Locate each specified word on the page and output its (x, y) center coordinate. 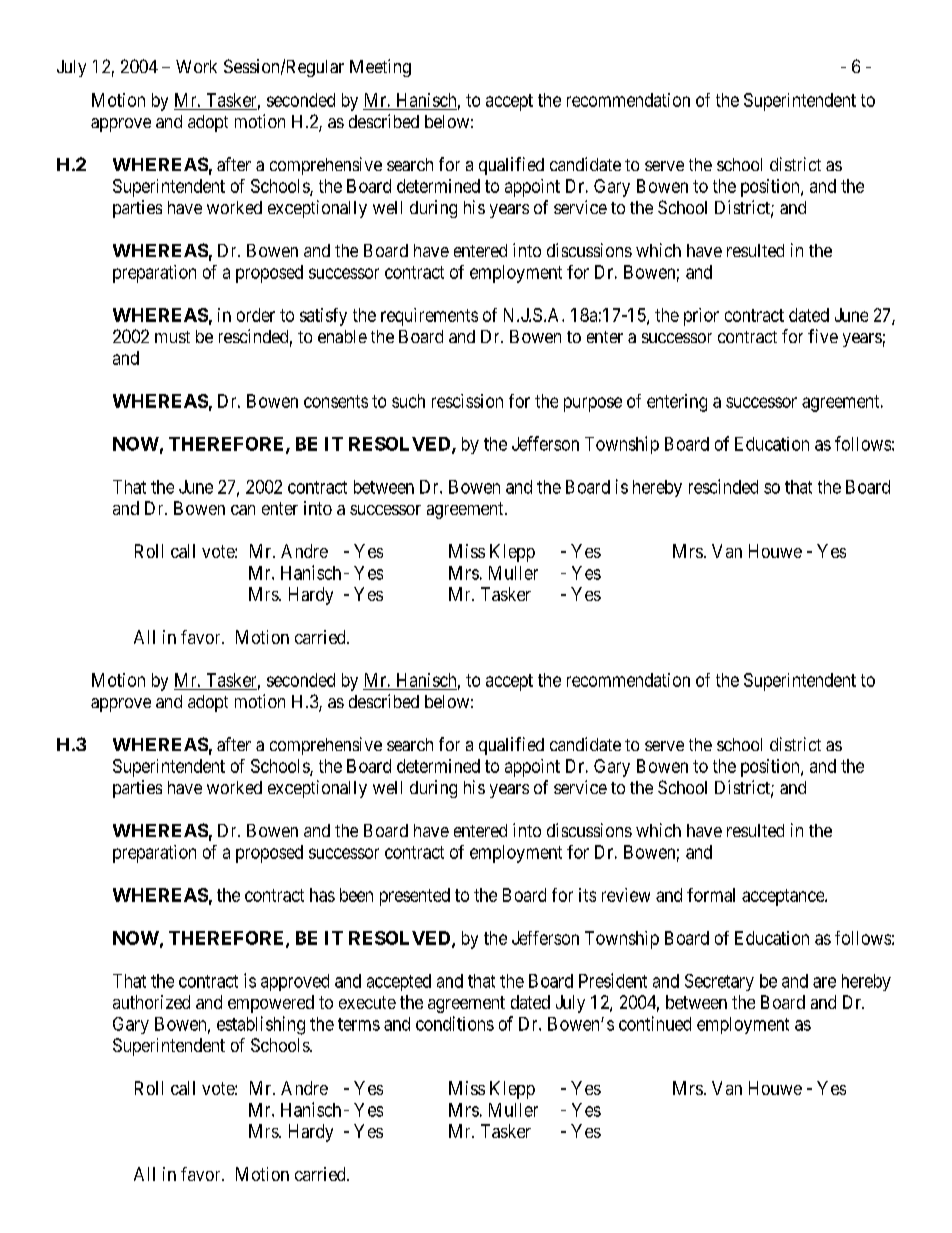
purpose (593, 404)
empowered (271, 1004)
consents (336, 401)
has (322, 895)
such (408, 401)
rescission (467, 401)
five (823, 336)
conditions (455, 1023)
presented (415, 897)
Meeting (380, 68)
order (256, 315)
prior (701, 317)
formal (711, 895)
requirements (429, 317)
